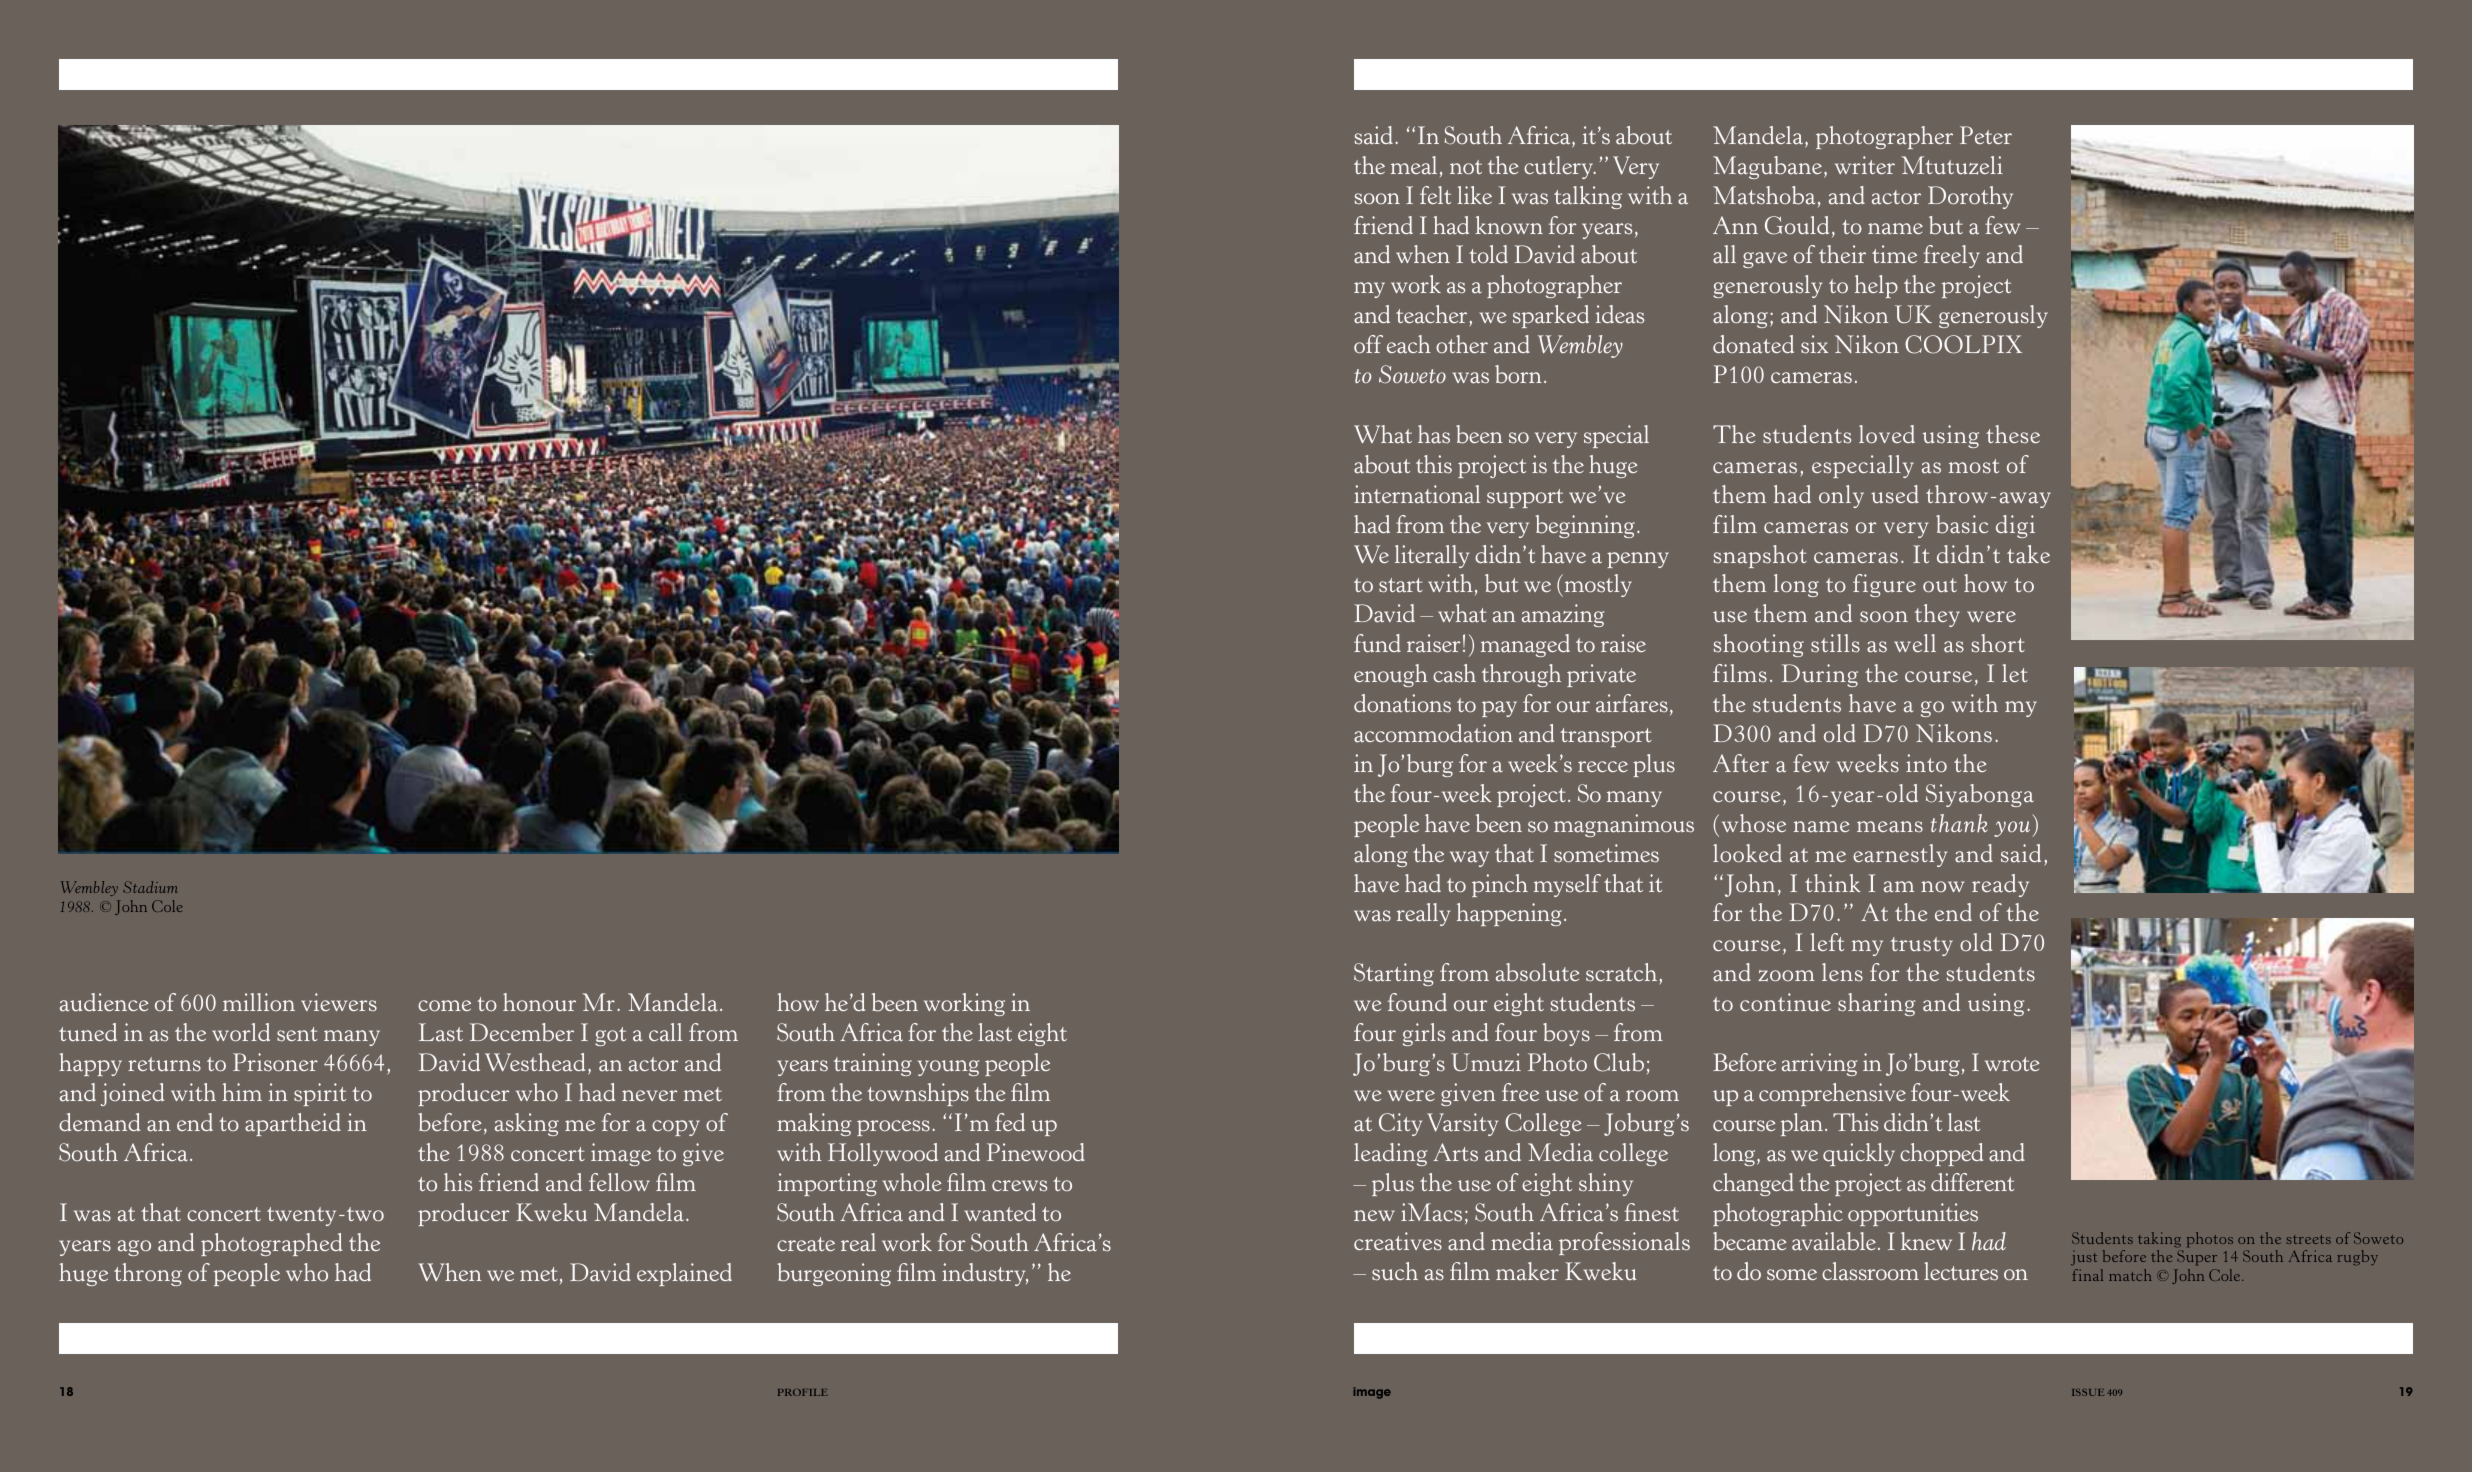 This screenshot has height=1472, width=2472. Describe the element at coordinates (1434, 434) in the screenshot. I see `has` at that location.
